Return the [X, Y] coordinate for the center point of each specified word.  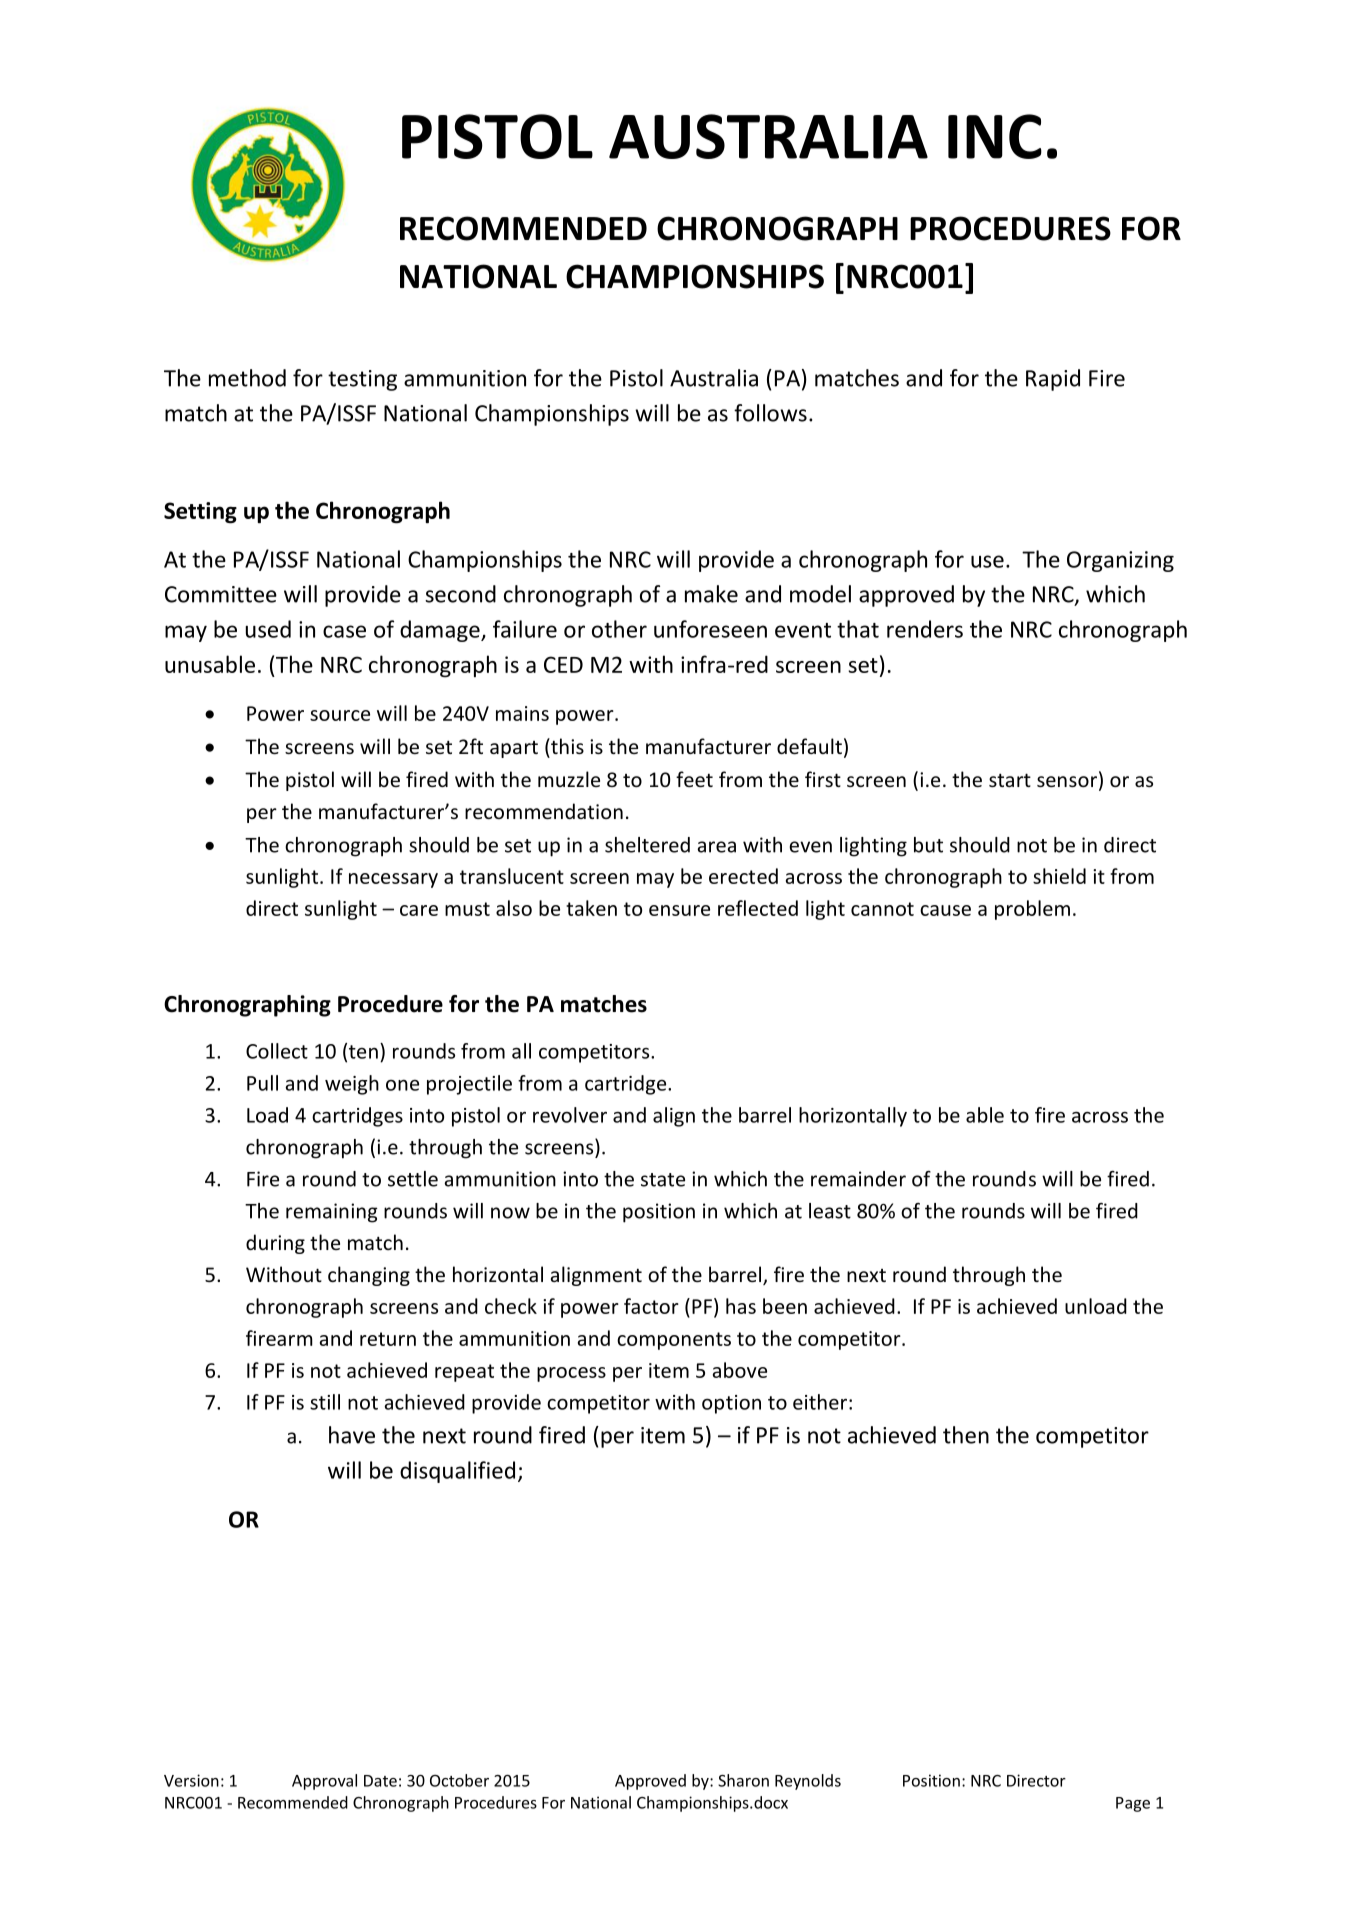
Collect [277, 1051]
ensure [679, 910]
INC [995, 136]
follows [770, 413]
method [247, 378]
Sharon [743, 1780]
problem [1032, 910]
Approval [324, 1782]
